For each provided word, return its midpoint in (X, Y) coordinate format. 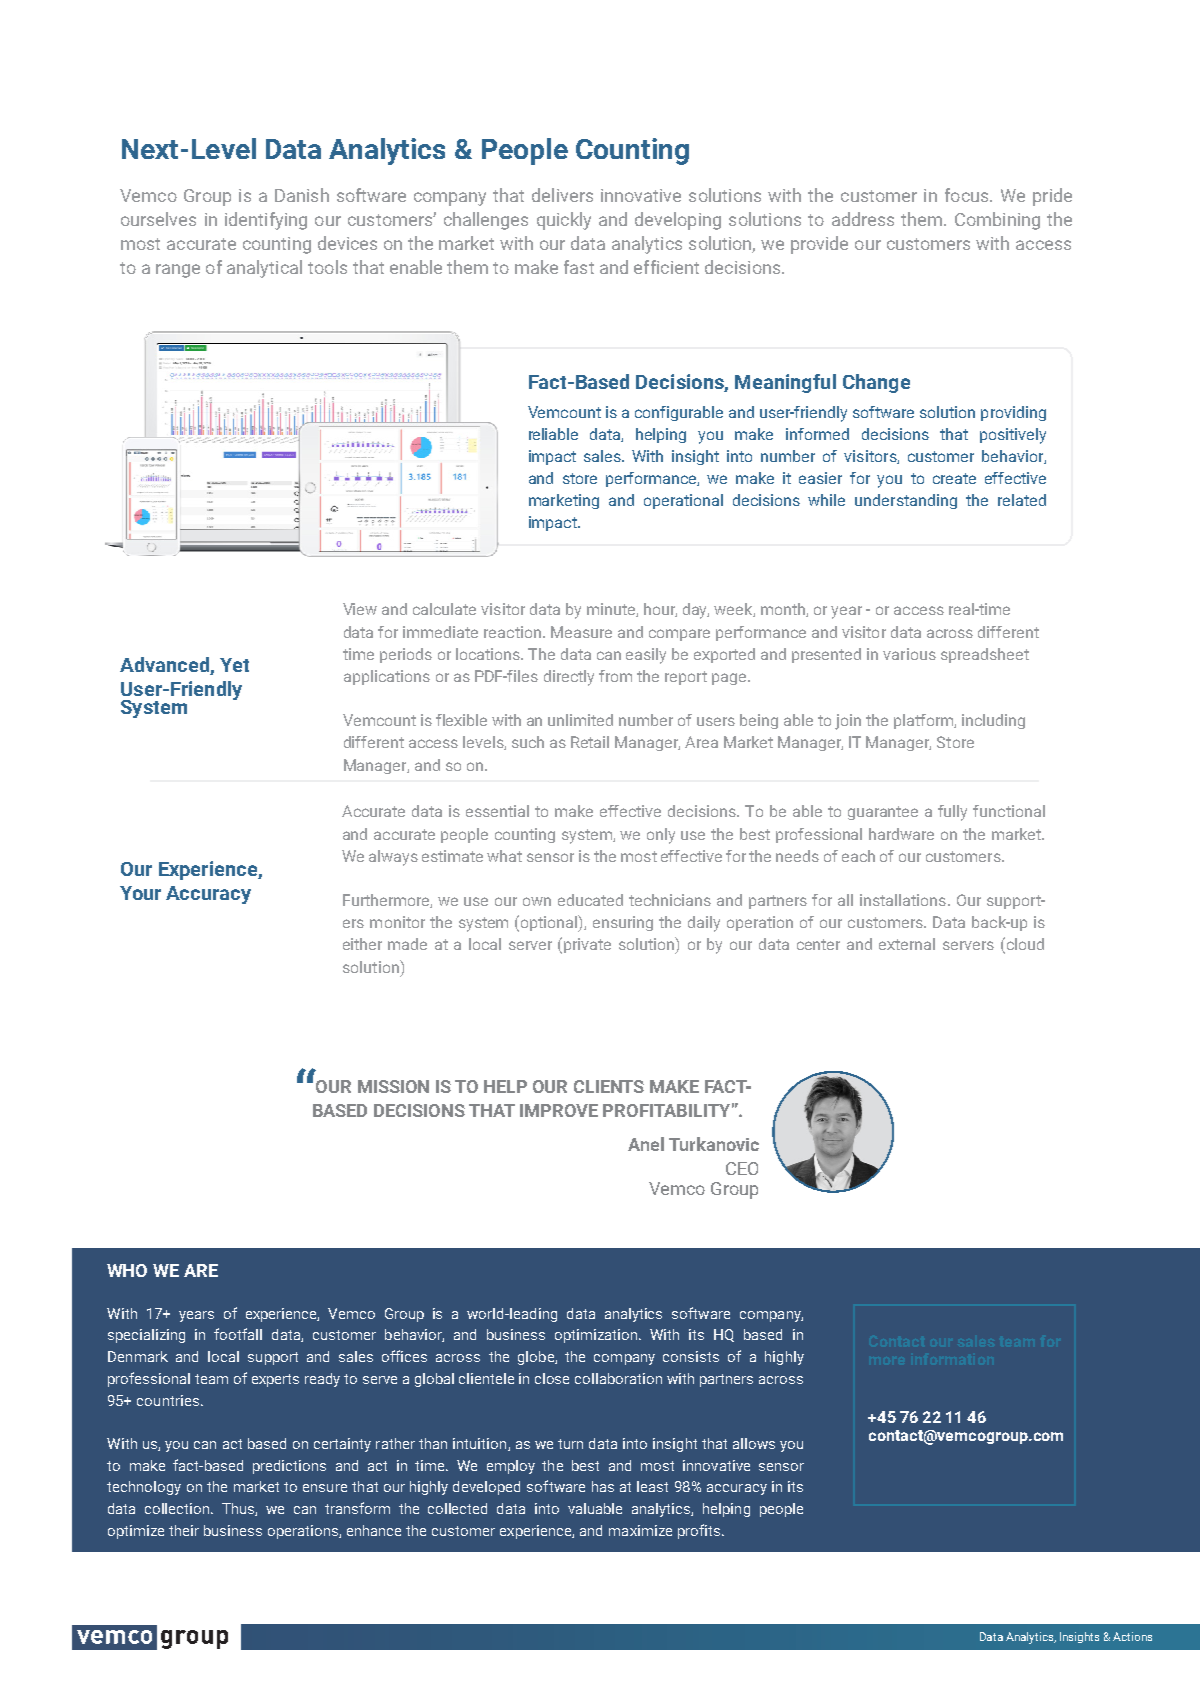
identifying (266, 221)
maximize (640, 1530)
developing (678, 221)
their (184, 1530)
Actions (1132, 1636)
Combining (997, 221)
